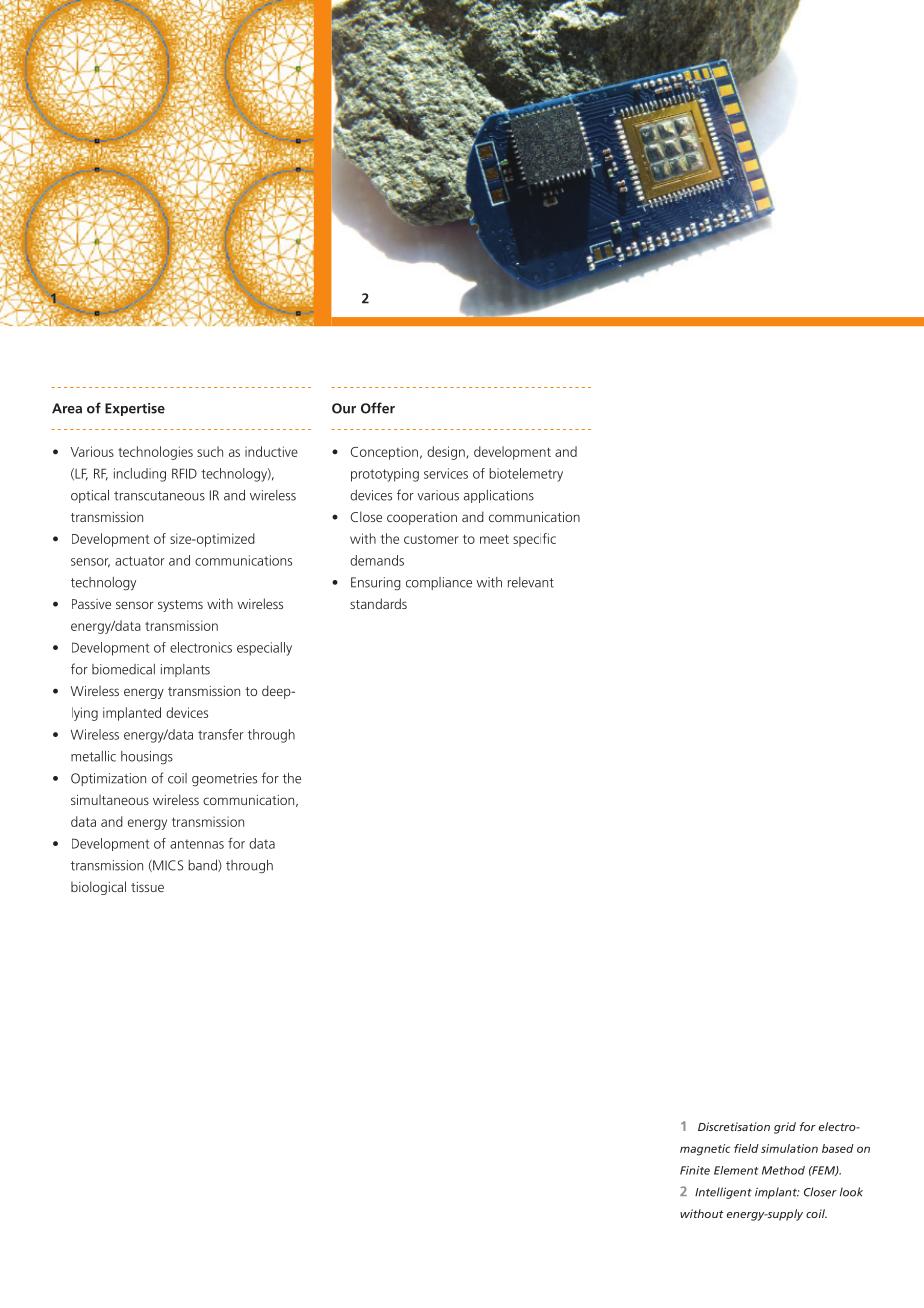  I want to click on design, so click(447, 453).
